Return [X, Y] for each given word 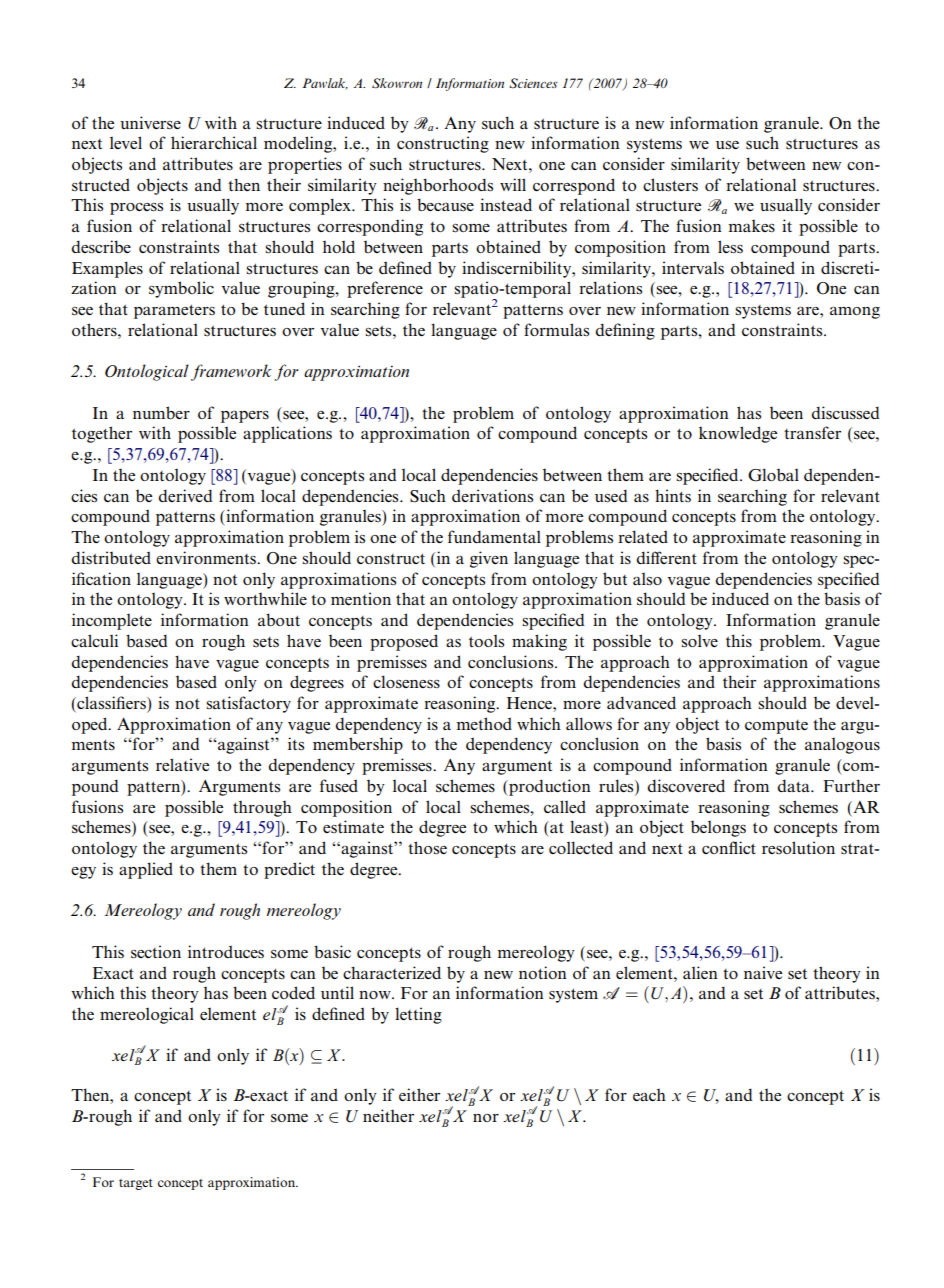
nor [486, 1118]
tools [486, 641]
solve [699, 641]
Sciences [533, 83]
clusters [670, 185]
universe [150, 122]
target [136, 1184]
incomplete [112, 621]
